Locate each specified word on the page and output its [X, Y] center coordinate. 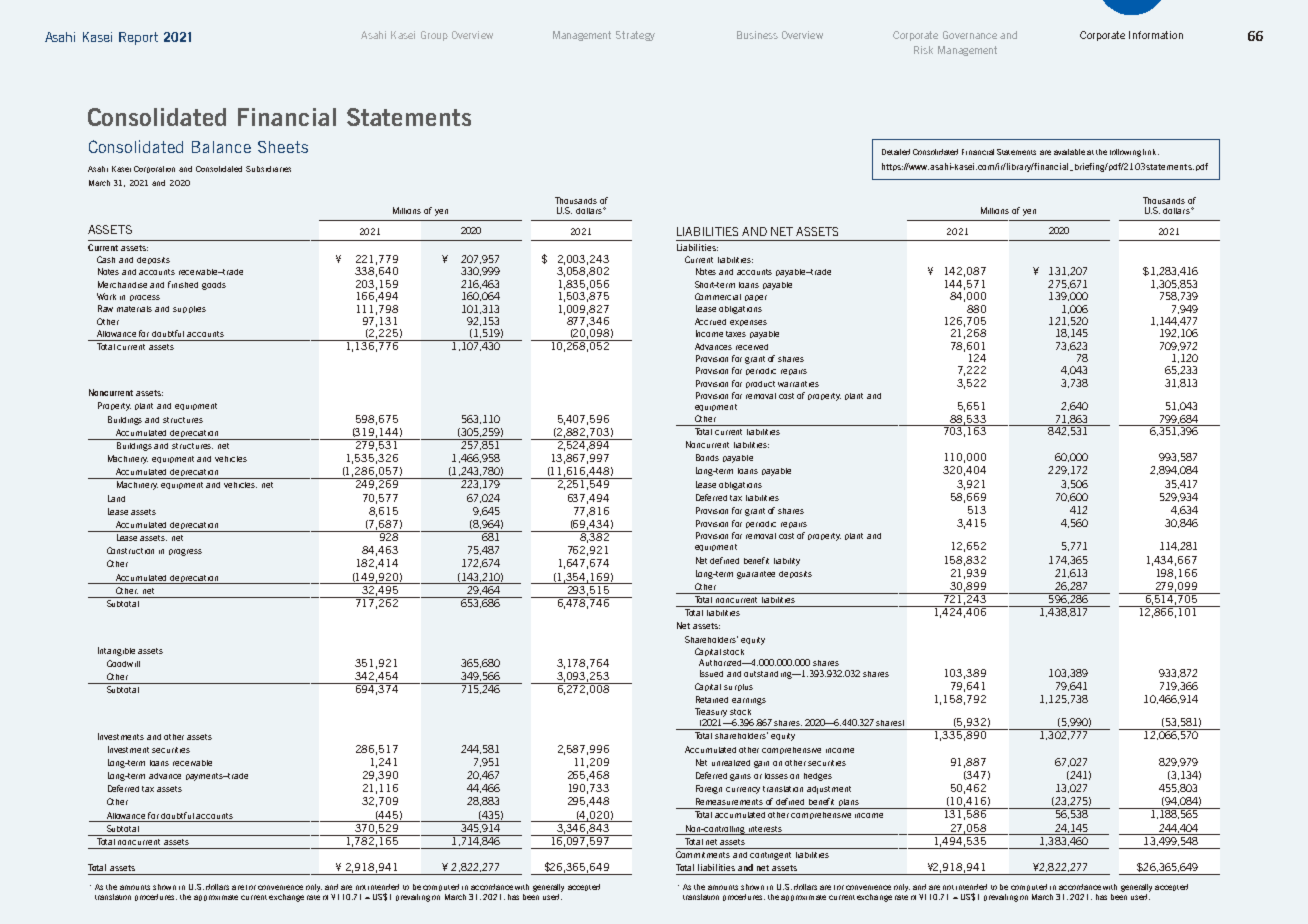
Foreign [709, 789]
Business [757, 35]
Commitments [703, 854]
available [1069, 152]
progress [185, 552]
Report [138, 38]
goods [214, 286]
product [760, 384]
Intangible [116, 651]
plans [849, 804]
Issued [711, 673]
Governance [970, 35]
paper [756, 298]
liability [787, 562]
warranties [798, 384]
